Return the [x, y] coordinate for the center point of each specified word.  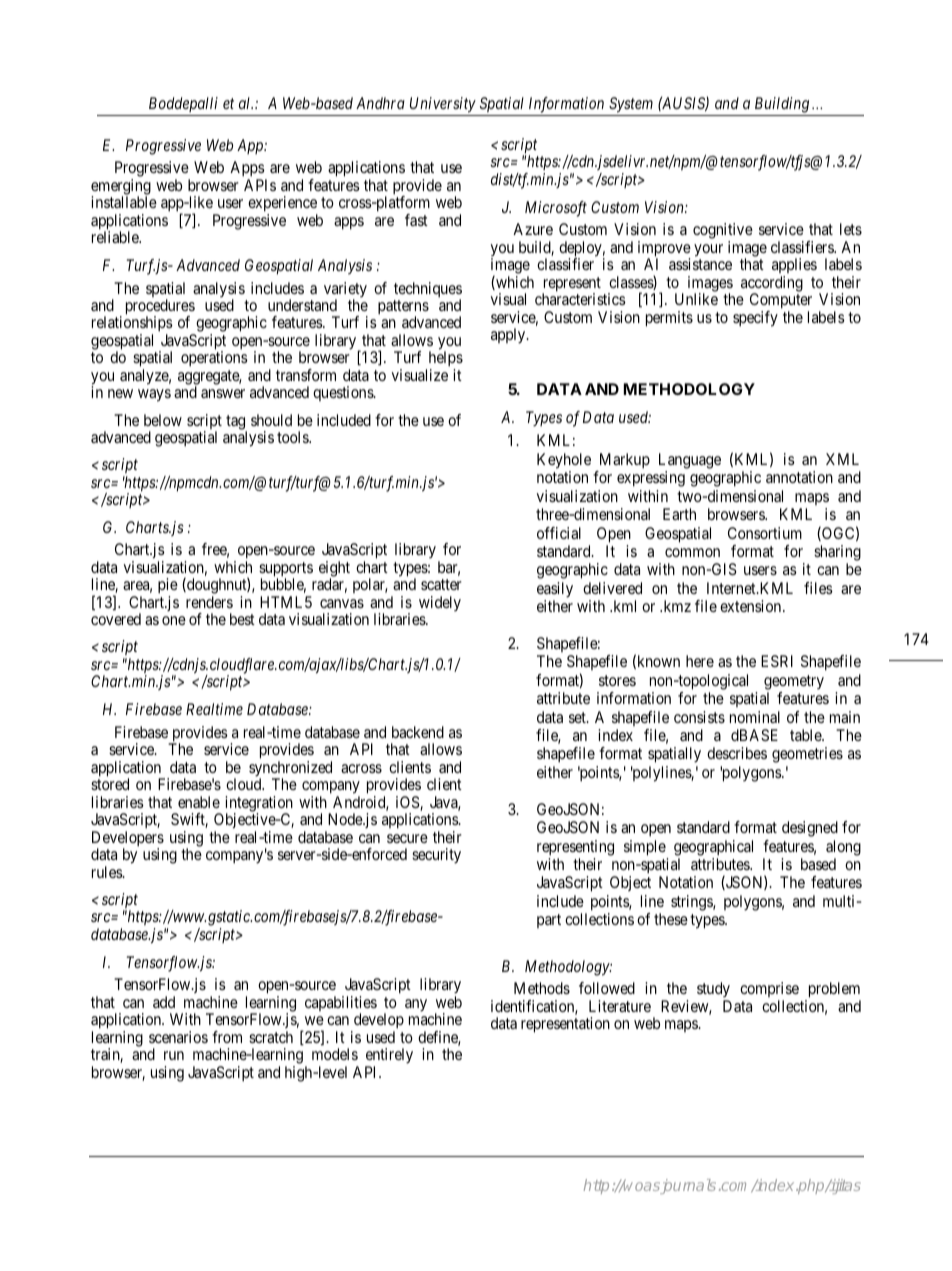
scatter [441, 584]
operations [214, 359]
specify [755, 319]
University [443, 105]
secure [407, 838]
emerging [121, 188]
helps [444, 360]
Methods [542, 988]
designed [810, 829]
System [631, 105]
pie [168, 587]
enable [199, 802]
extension [752, 606]
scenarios [178, 1037]
